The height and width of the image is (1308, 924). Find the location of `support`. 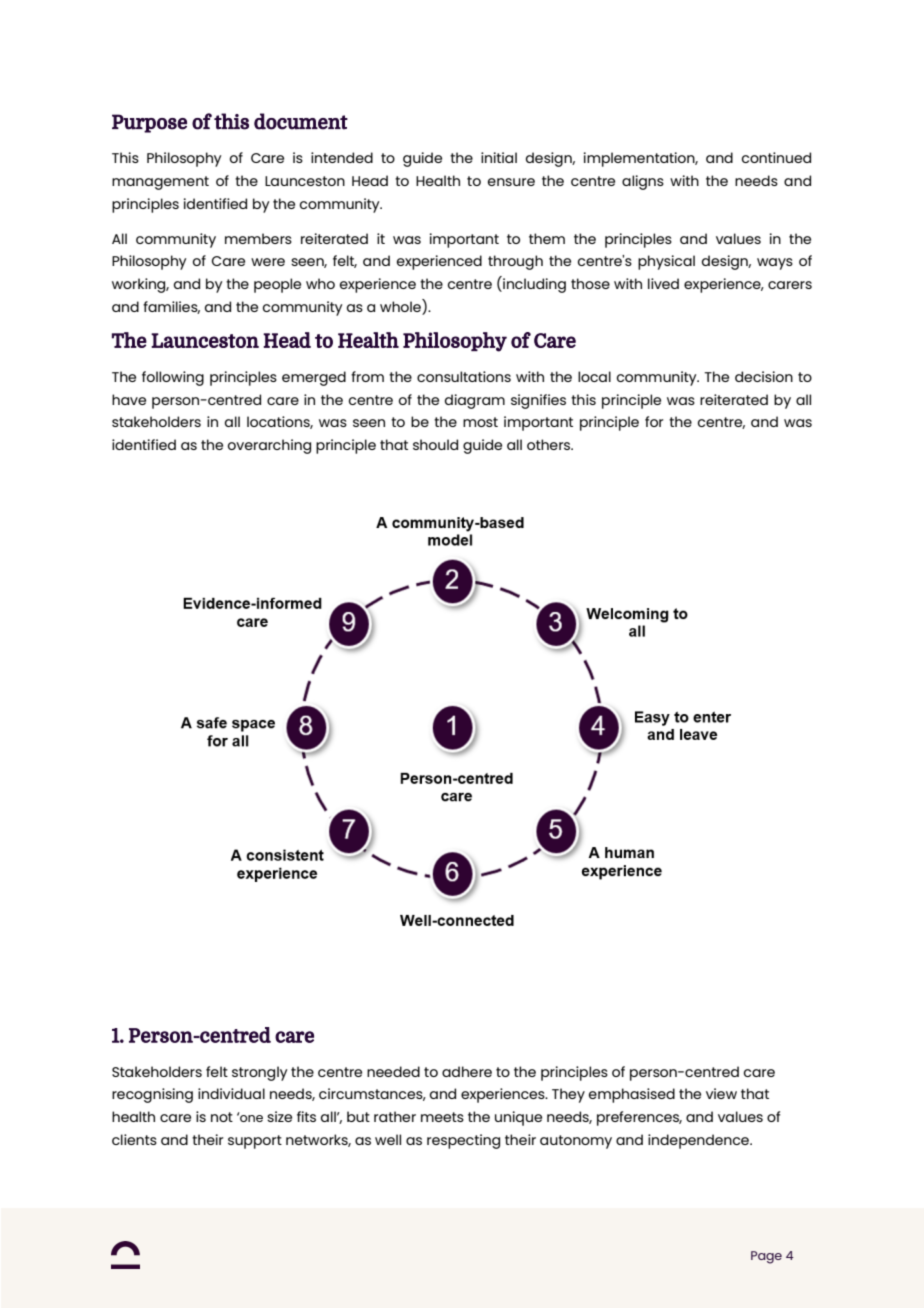

support is located at coordinates (255, 1142).
